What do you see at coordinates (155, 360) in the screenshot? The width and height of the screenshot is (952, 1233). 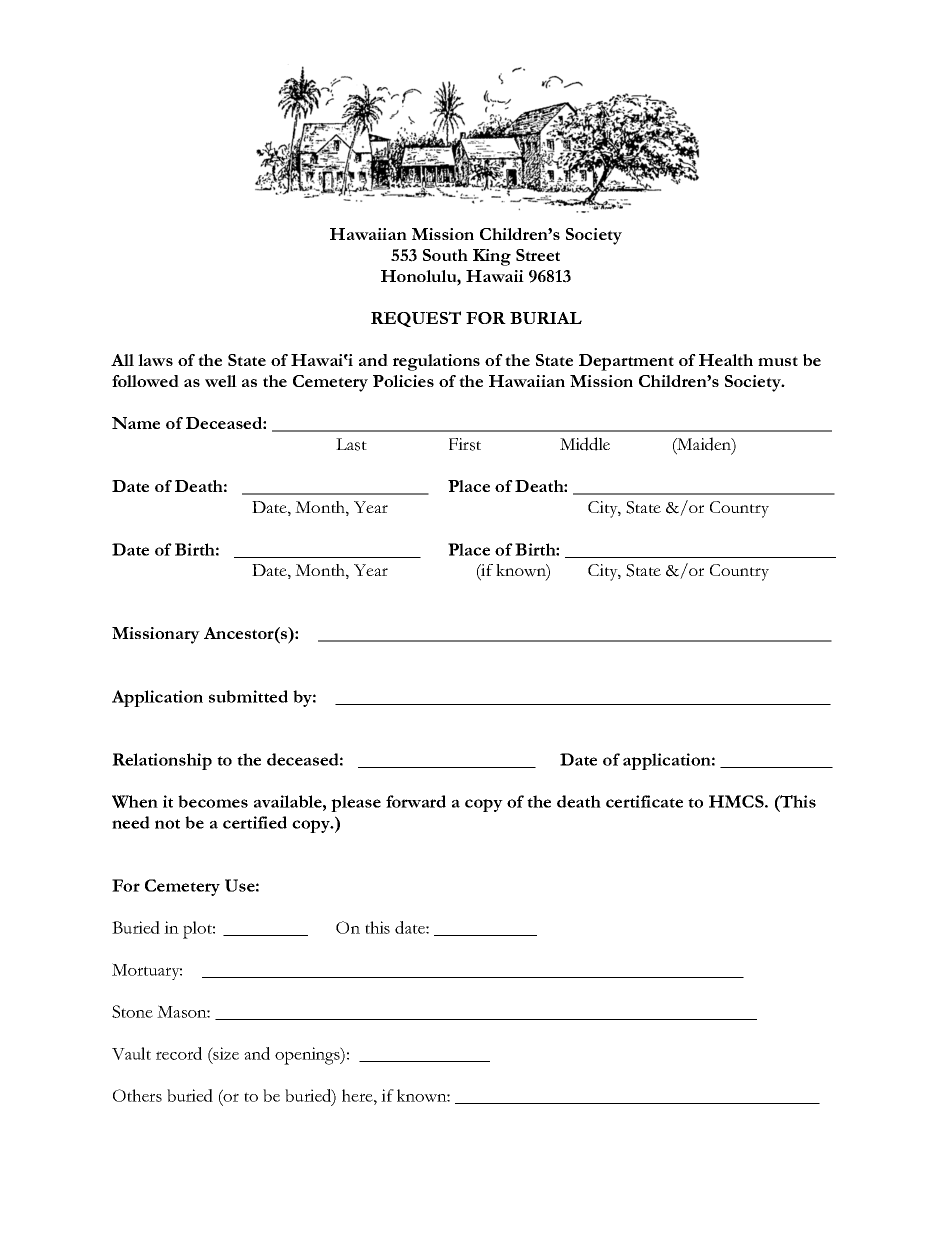 I see `laws` at bounding box center [155, 360].
